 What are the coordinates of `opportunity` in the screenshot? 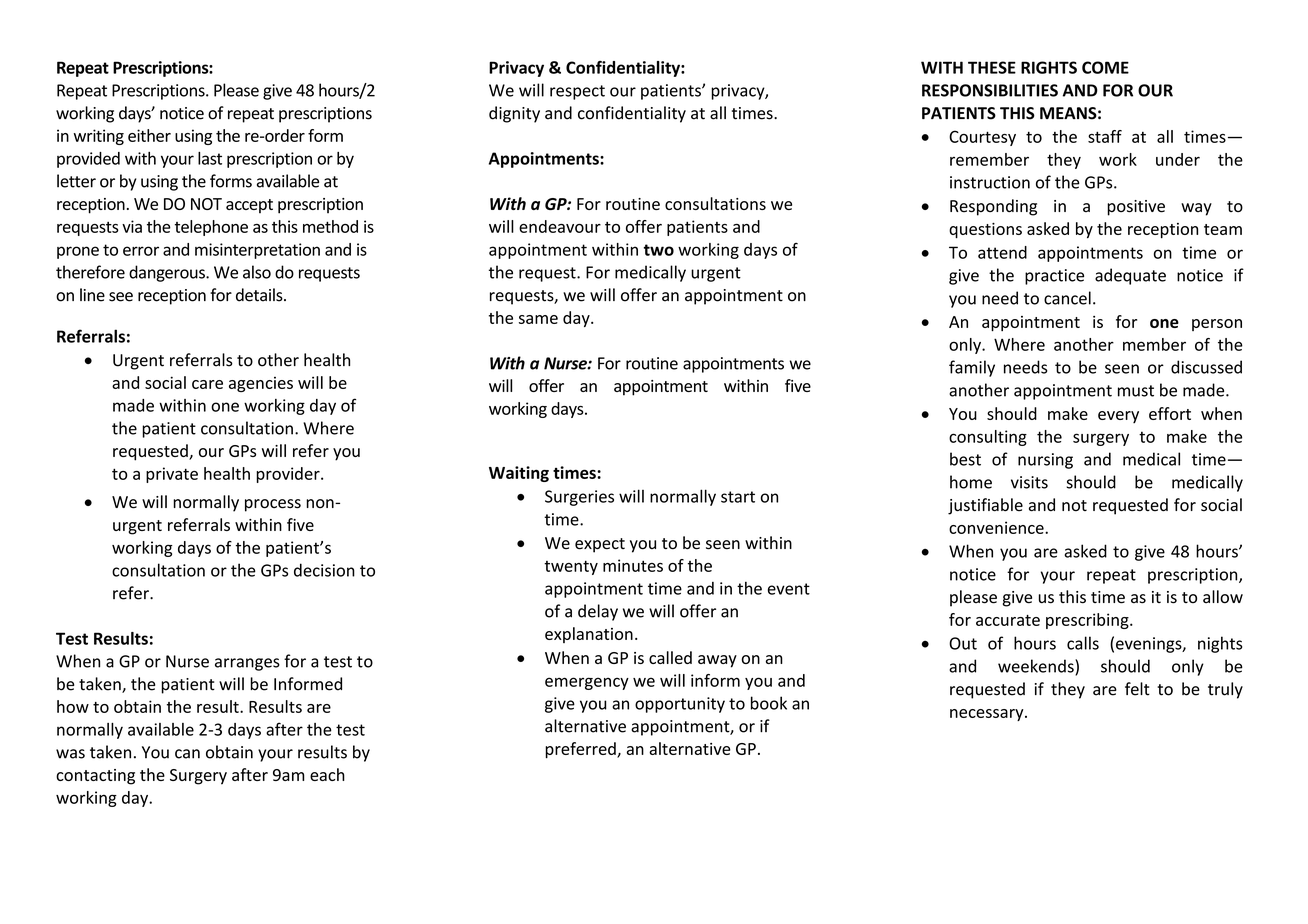 It's located at (680, 705).
